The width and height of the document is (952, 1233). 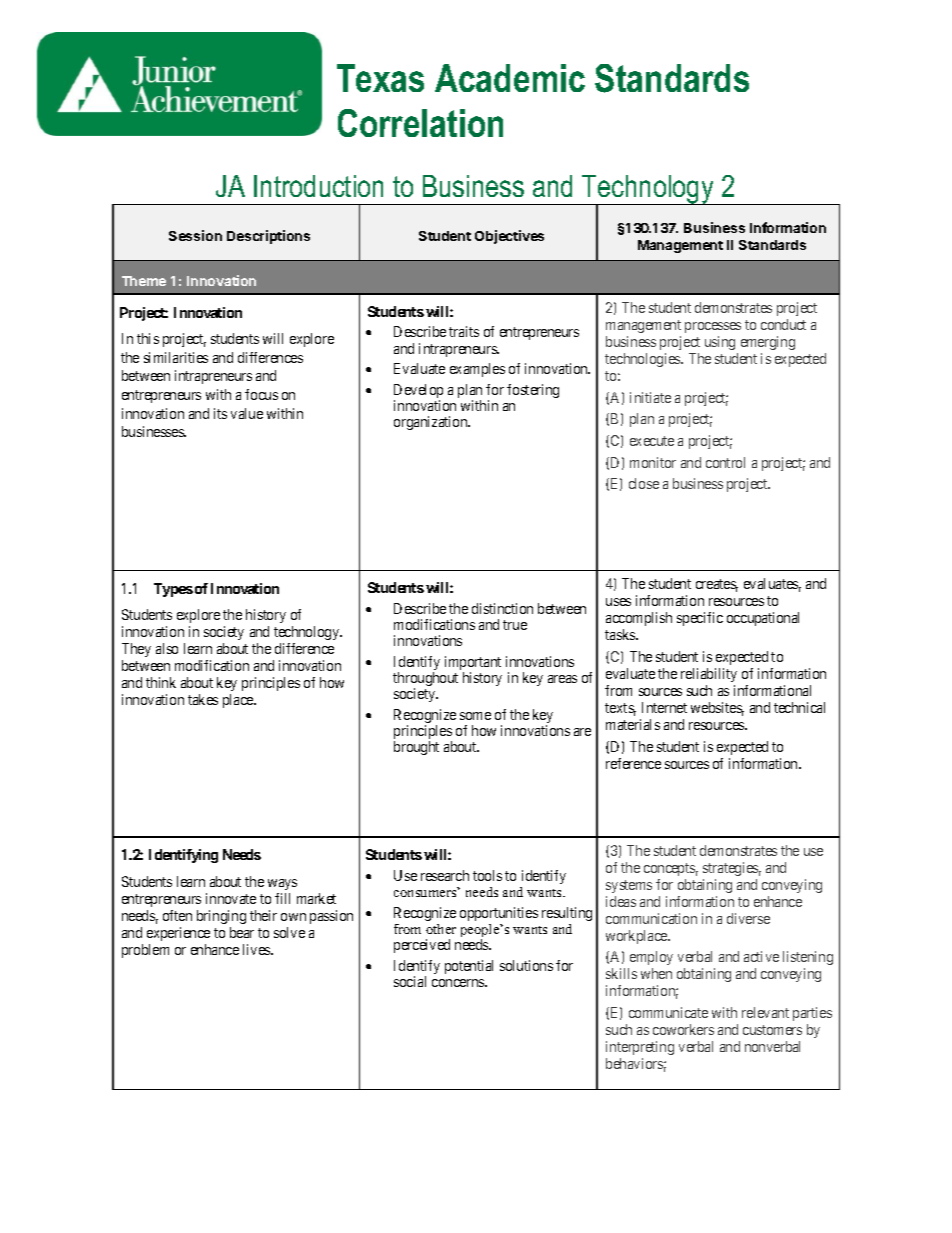 I want to click on Introduction, so click(x=318, y=186).
